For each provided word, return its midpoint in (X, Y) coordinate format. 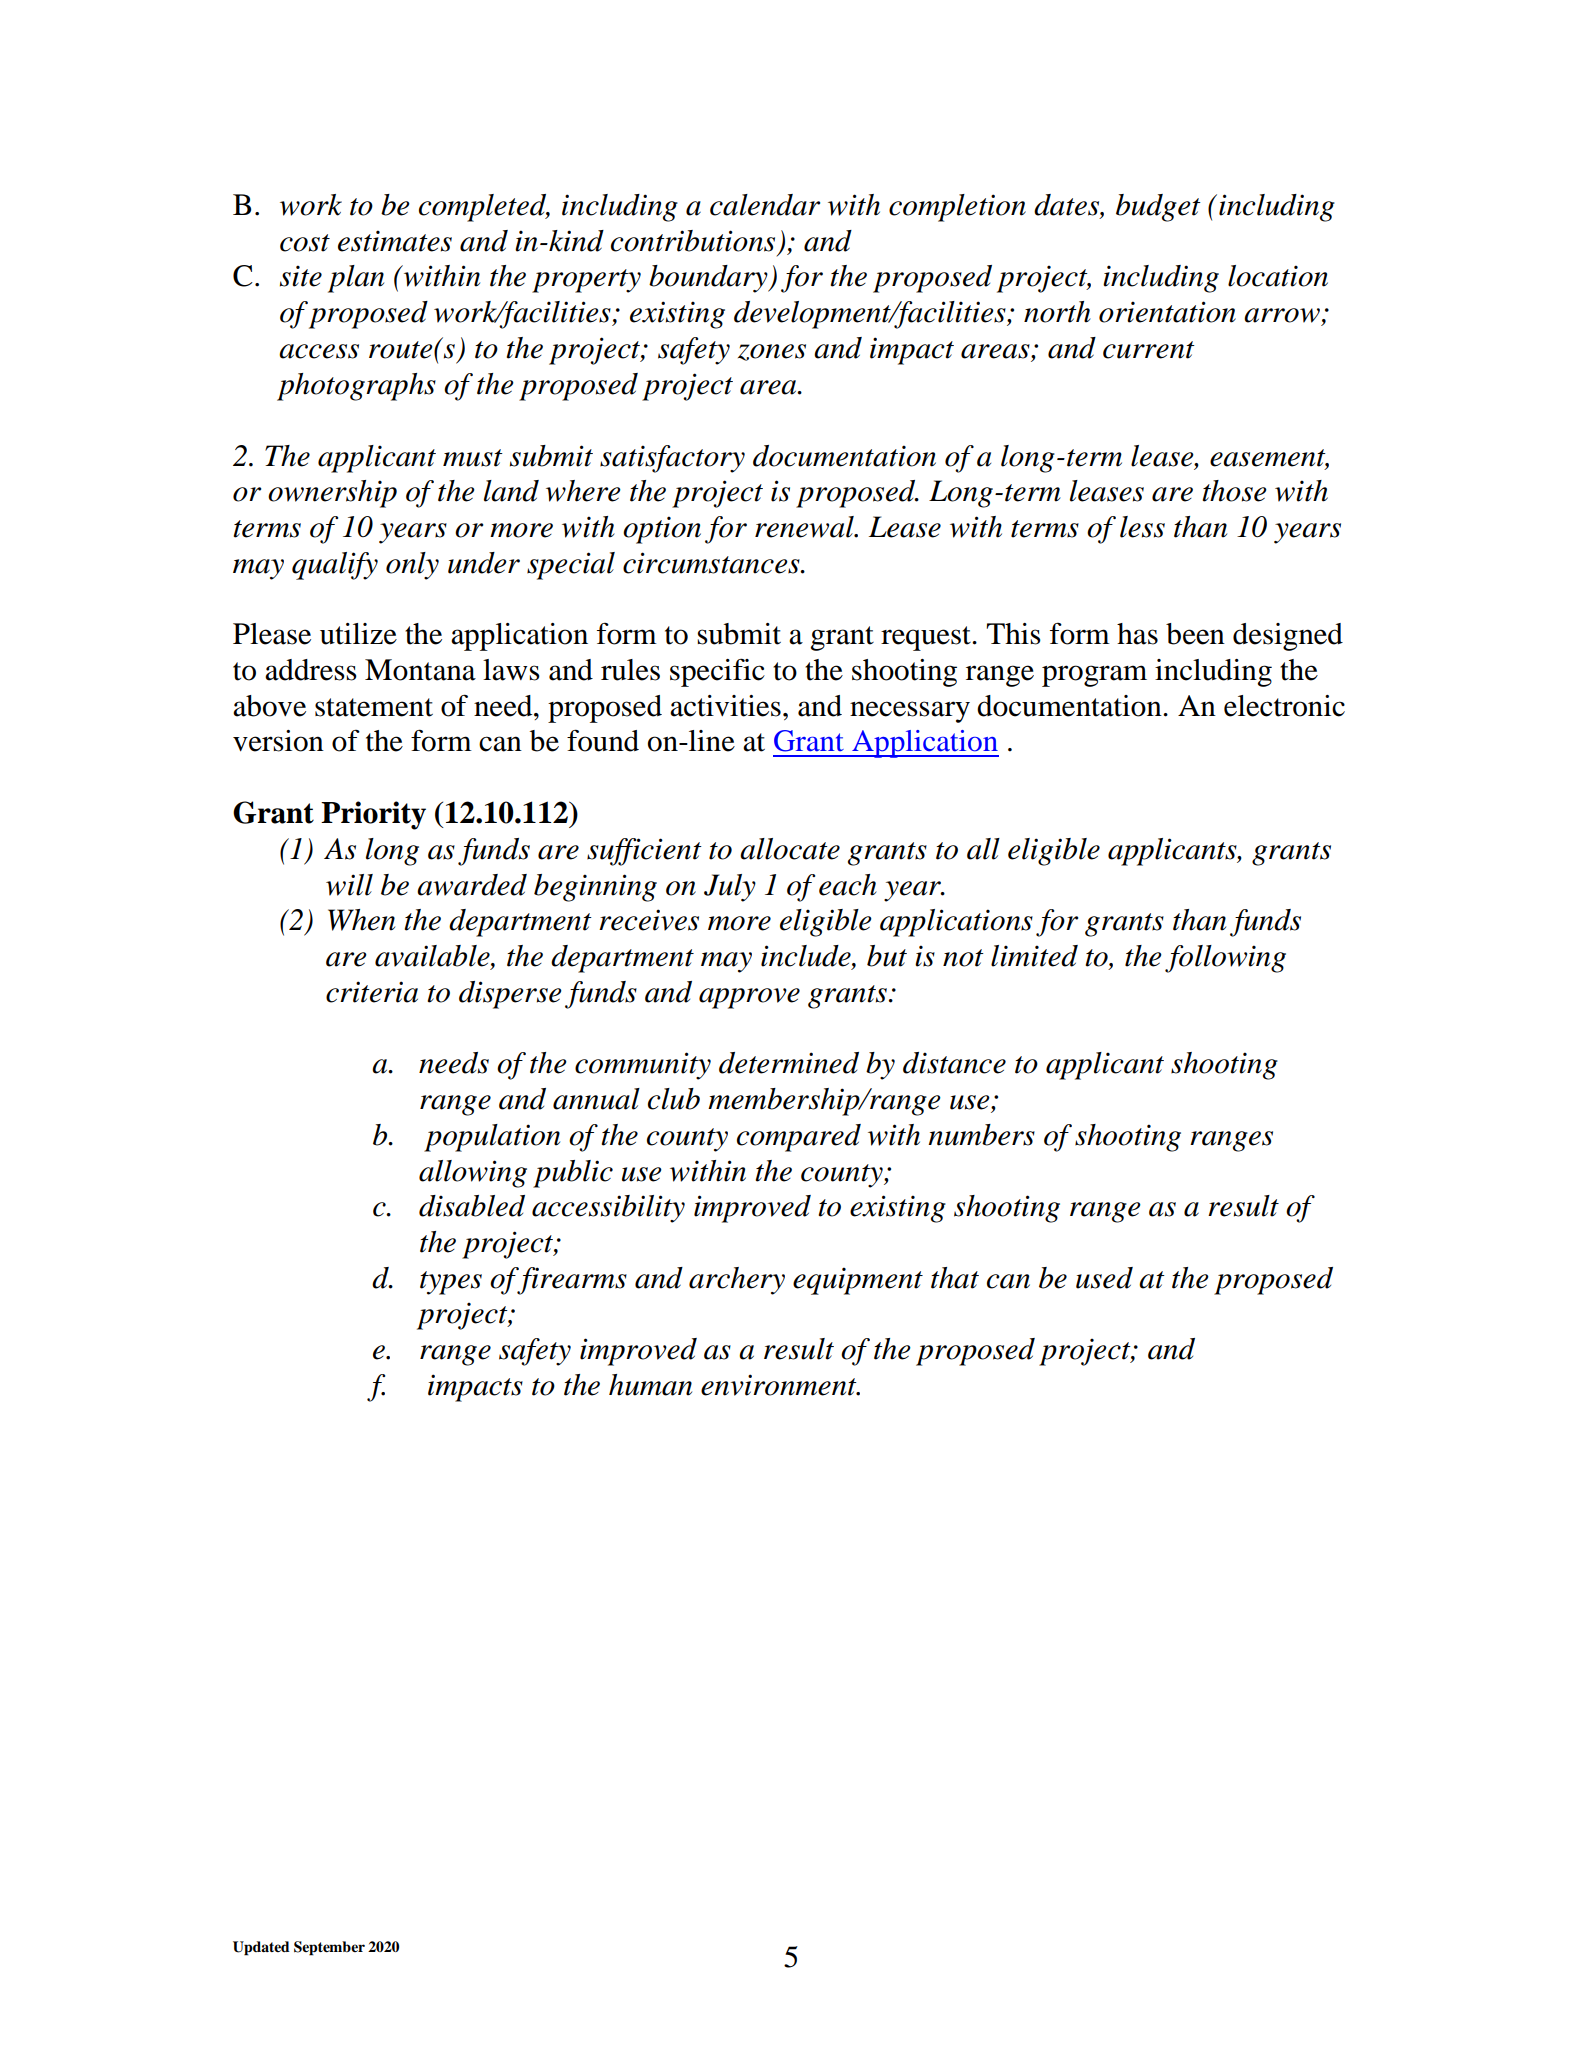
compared (799, 1138)
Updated (261, 1948)
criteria (372, 992)
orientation (1167, 312)
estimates (395, 241)
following (1225, 959)
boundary (709, 279)
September (329, 1948)
